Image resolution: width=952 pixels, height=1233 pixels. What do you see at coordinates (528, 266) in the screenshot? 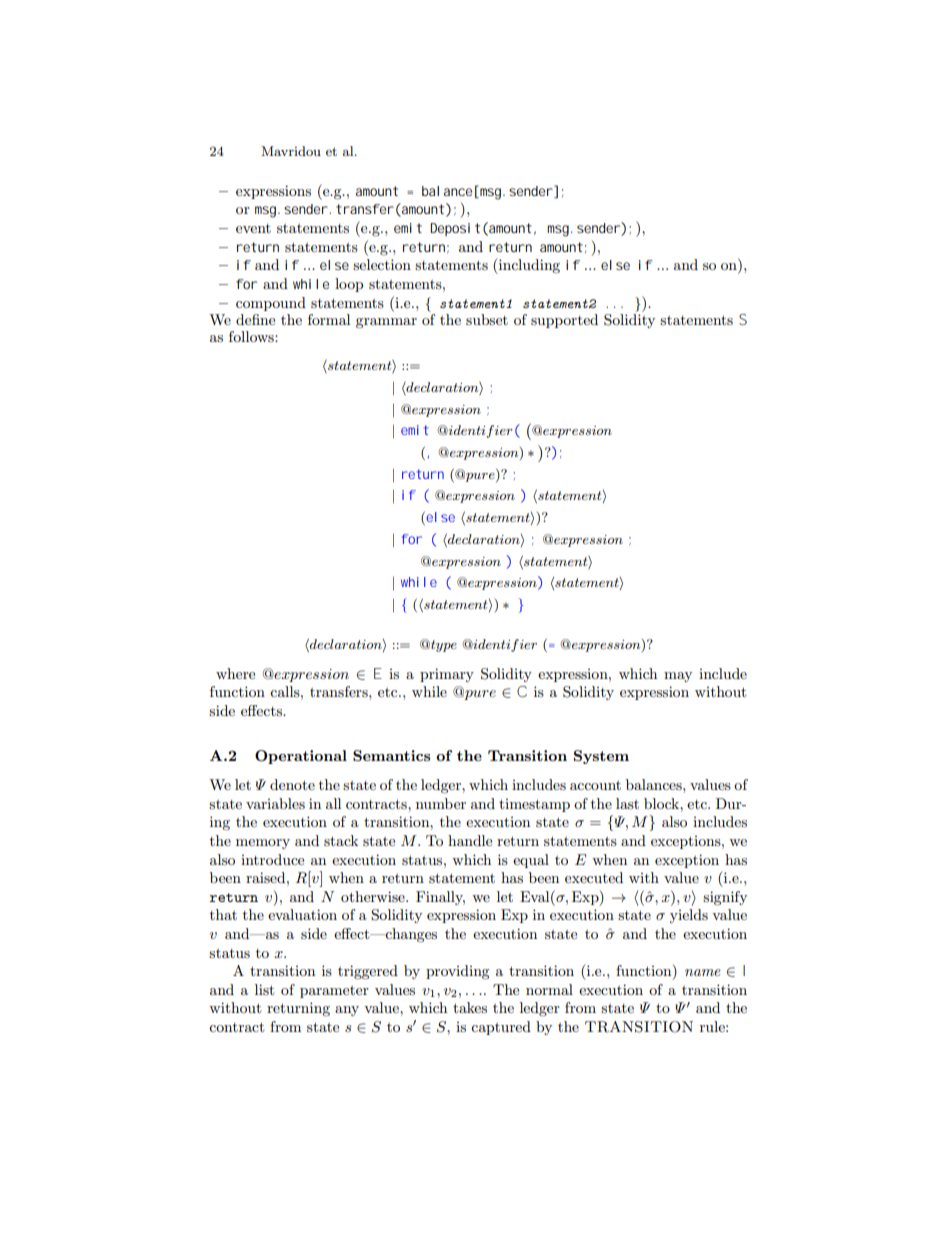
I see `including` at bounding box center [528, 266].
